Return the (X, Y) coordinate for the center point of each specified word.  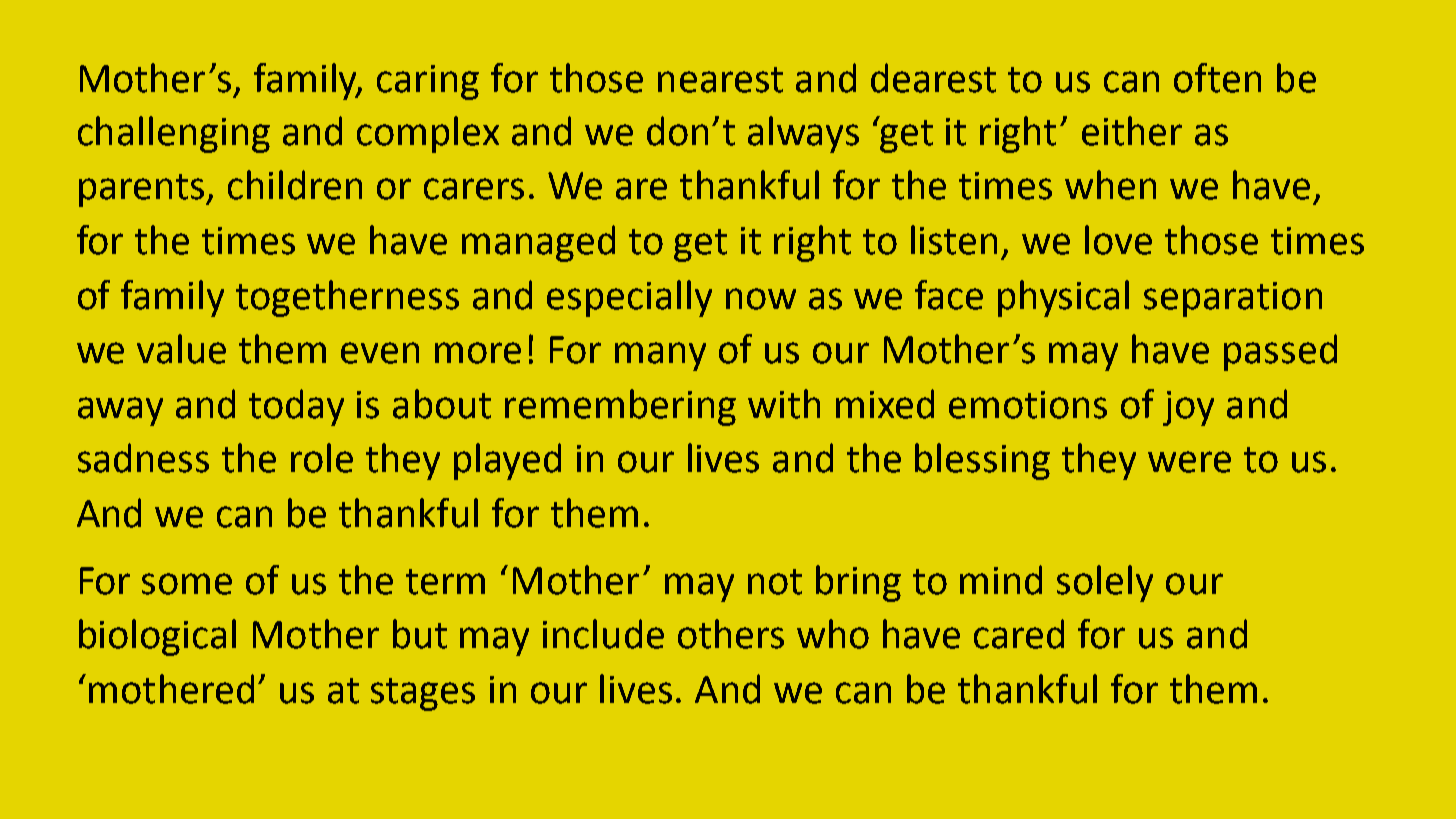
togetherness (347, 298)
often (1217, 78)
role (322, 458)
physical (1063, 298)
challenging (174, 134)
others (731, 634)
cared (1019, 634)
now (761, 299)
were (1189, 462)
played (507, 461)
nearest (720, 80)
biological (157, 637)
